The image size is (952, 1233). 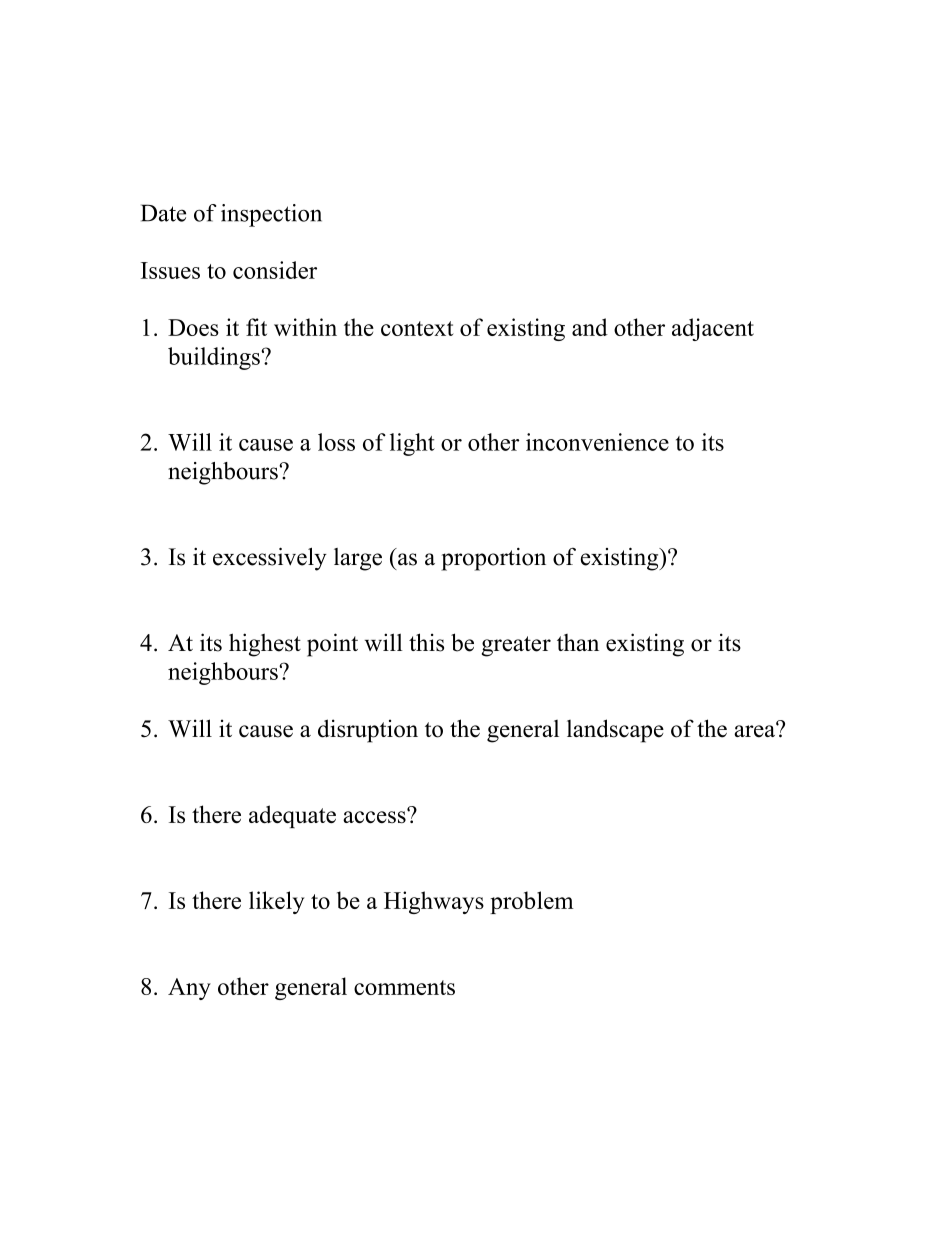 What do you see at coordinates (189, 989) in the image?
I see `Any` at bounding box center [189, 989].
